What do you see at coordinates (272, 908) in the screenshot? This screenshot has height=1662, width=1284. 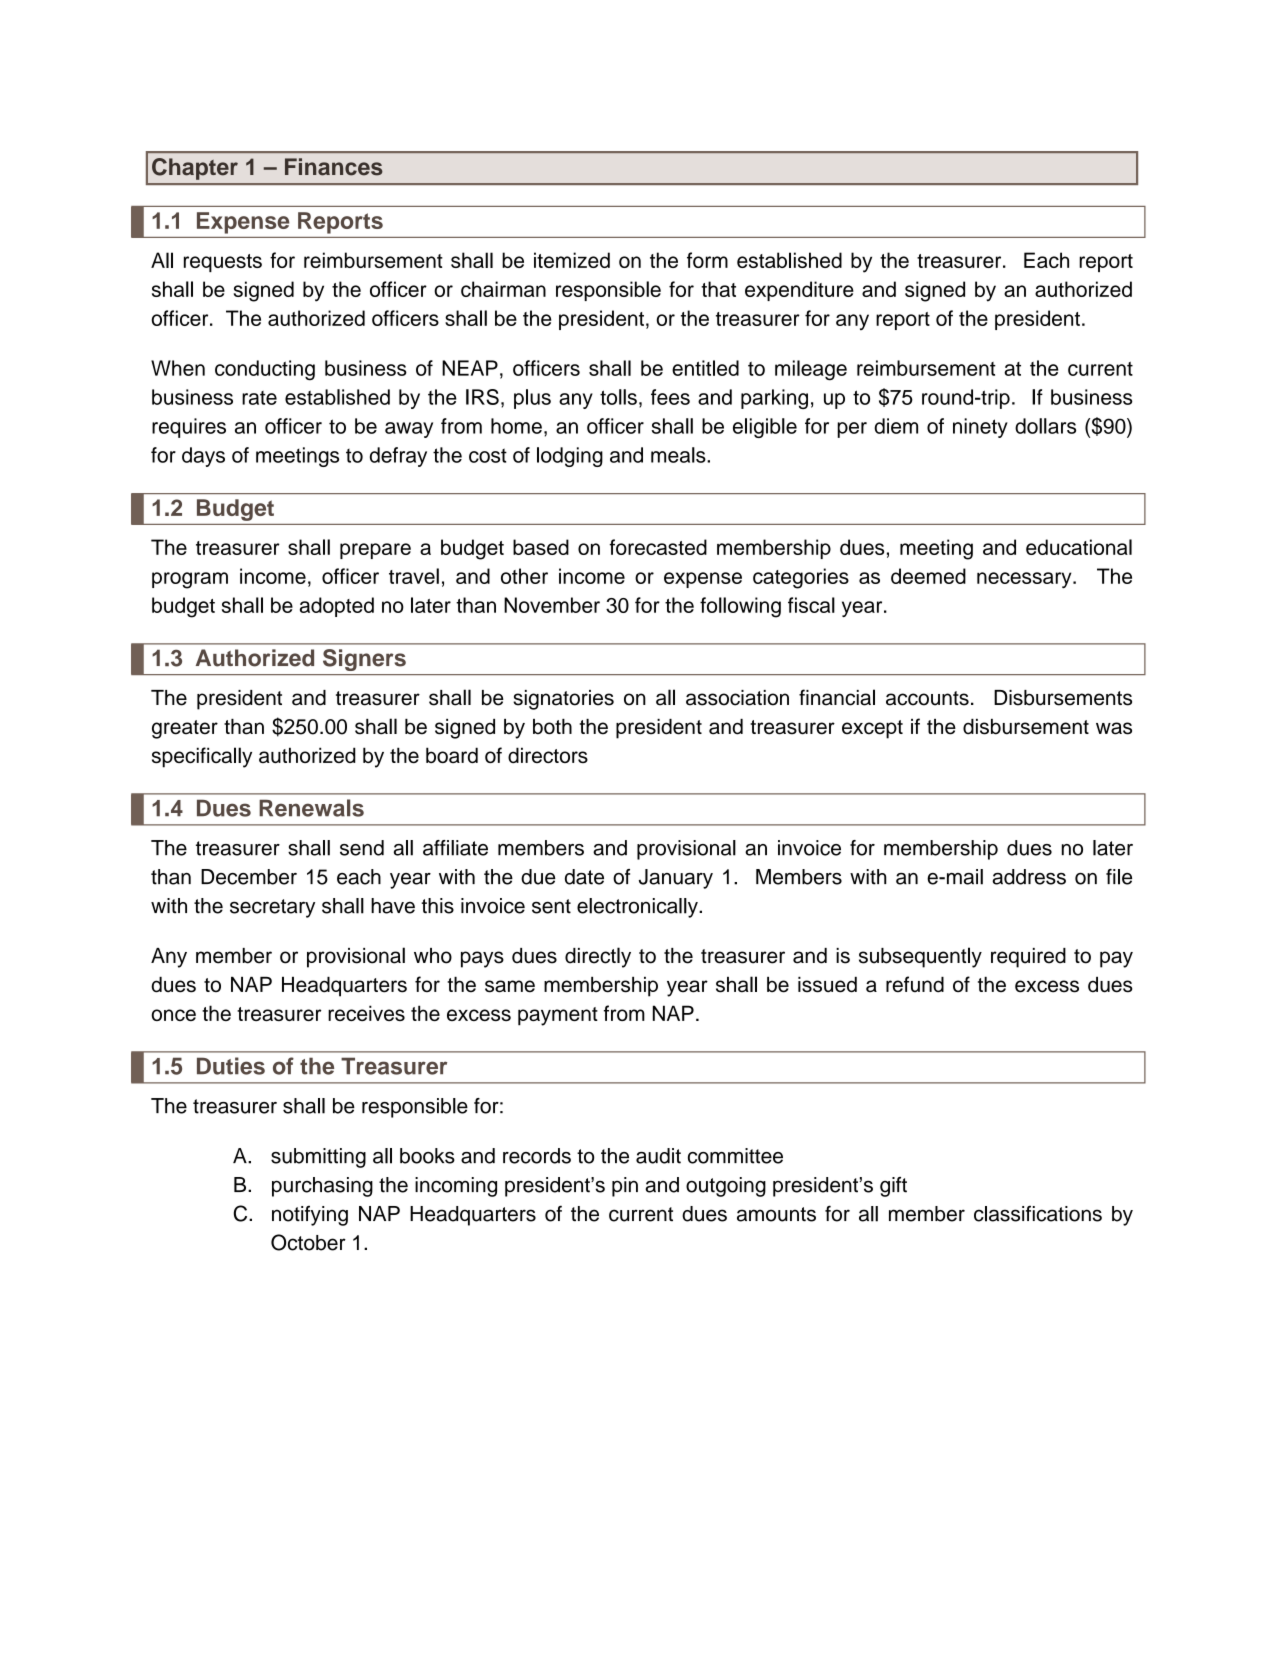 I see `secretary` at bounding box center [272, 908].
